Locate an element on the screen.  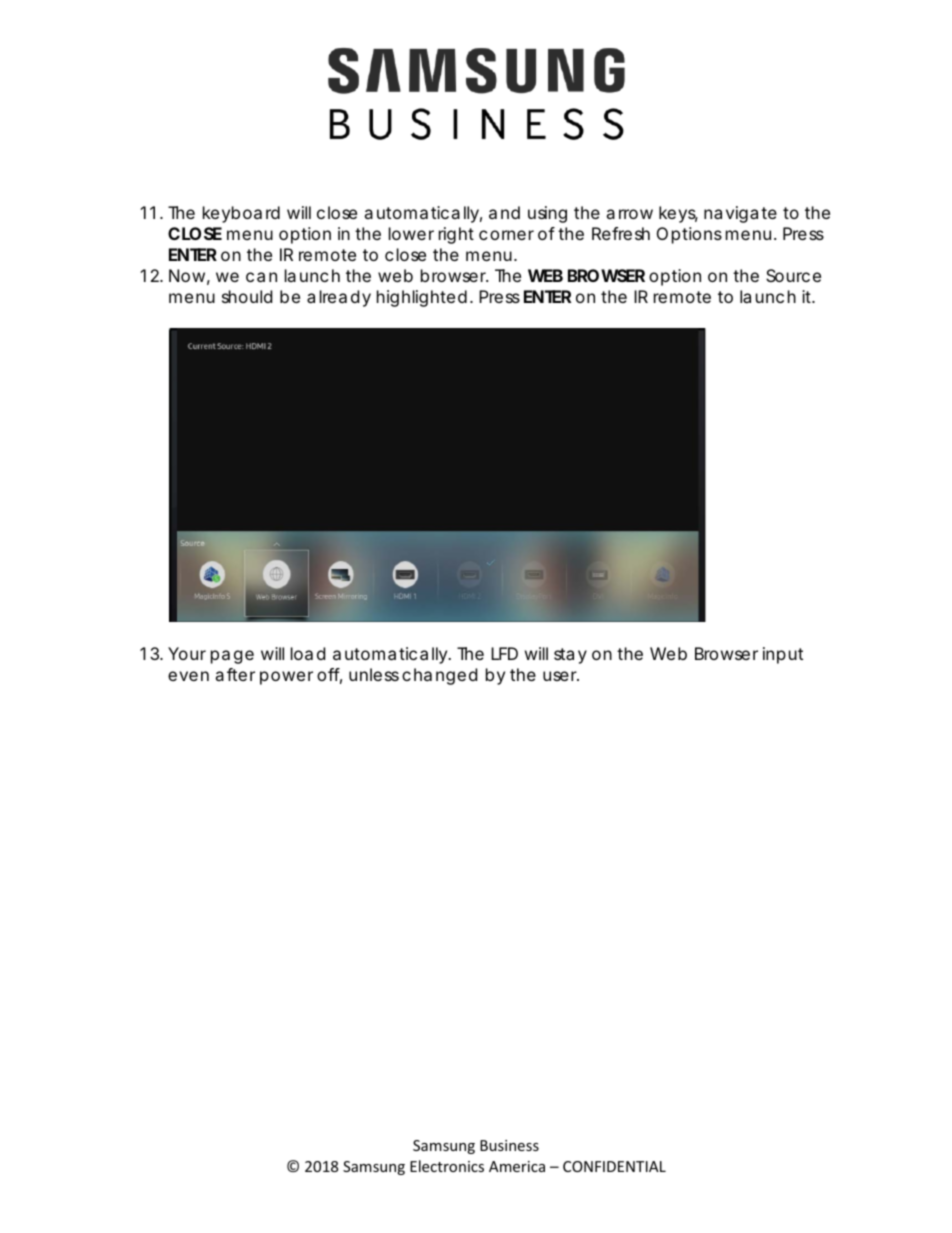
CONFIDENTIAL is located at coordinates (614, 1166).
